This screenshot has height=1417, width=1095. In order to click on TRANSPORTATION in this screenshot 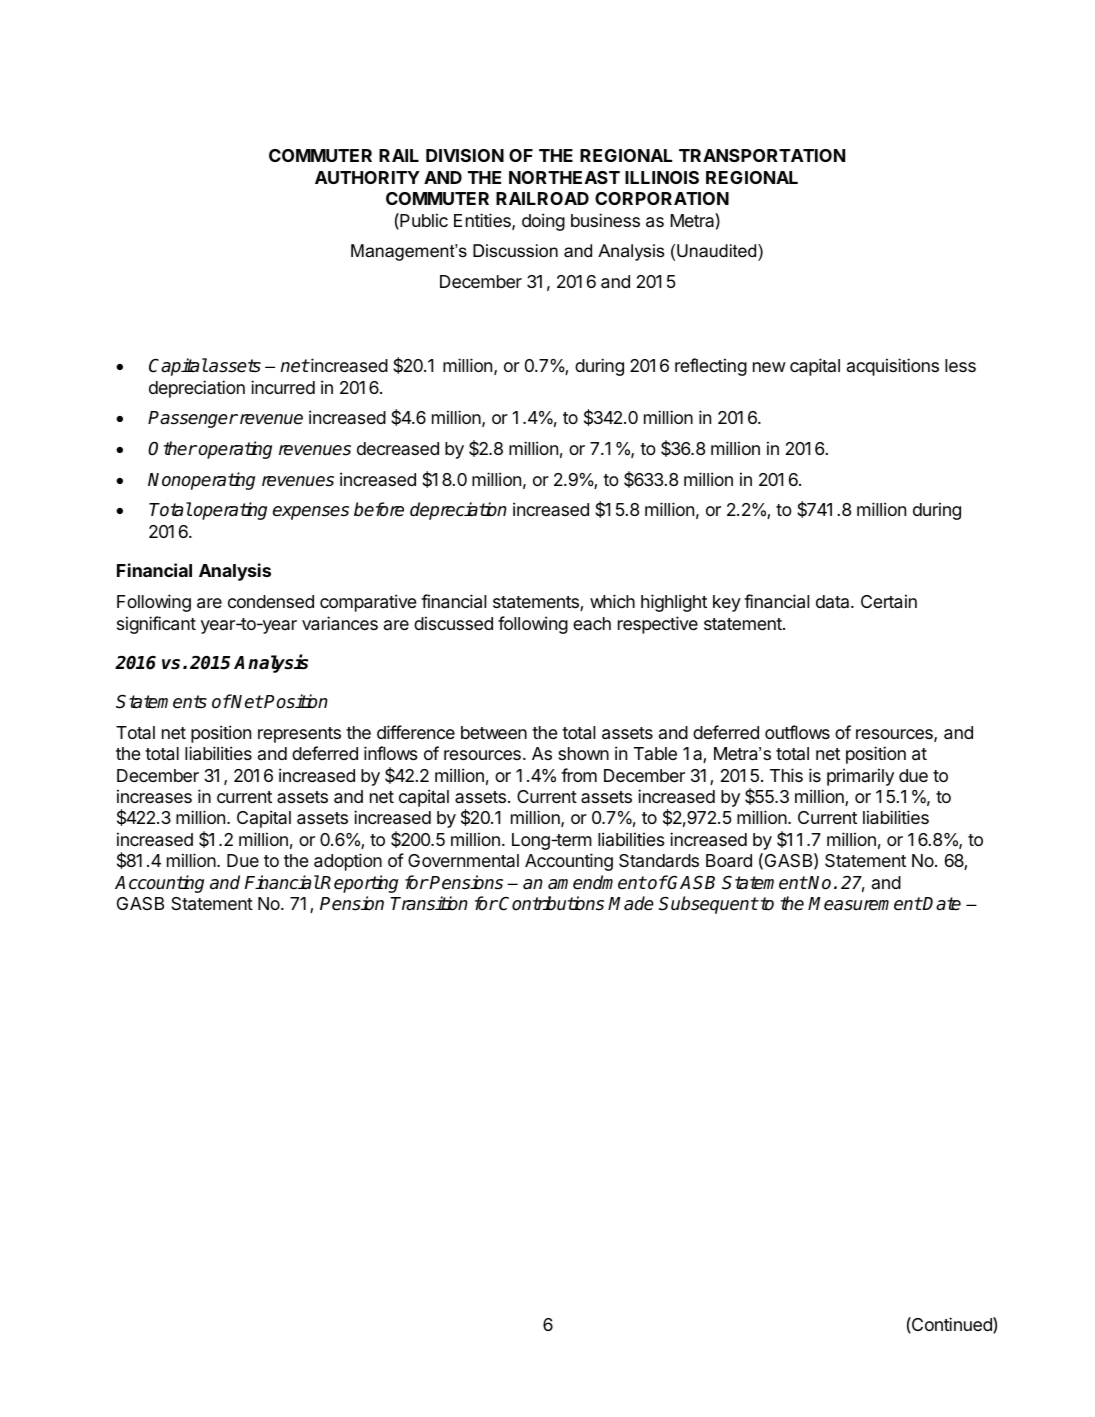, I will do `click(762, 155)`.
